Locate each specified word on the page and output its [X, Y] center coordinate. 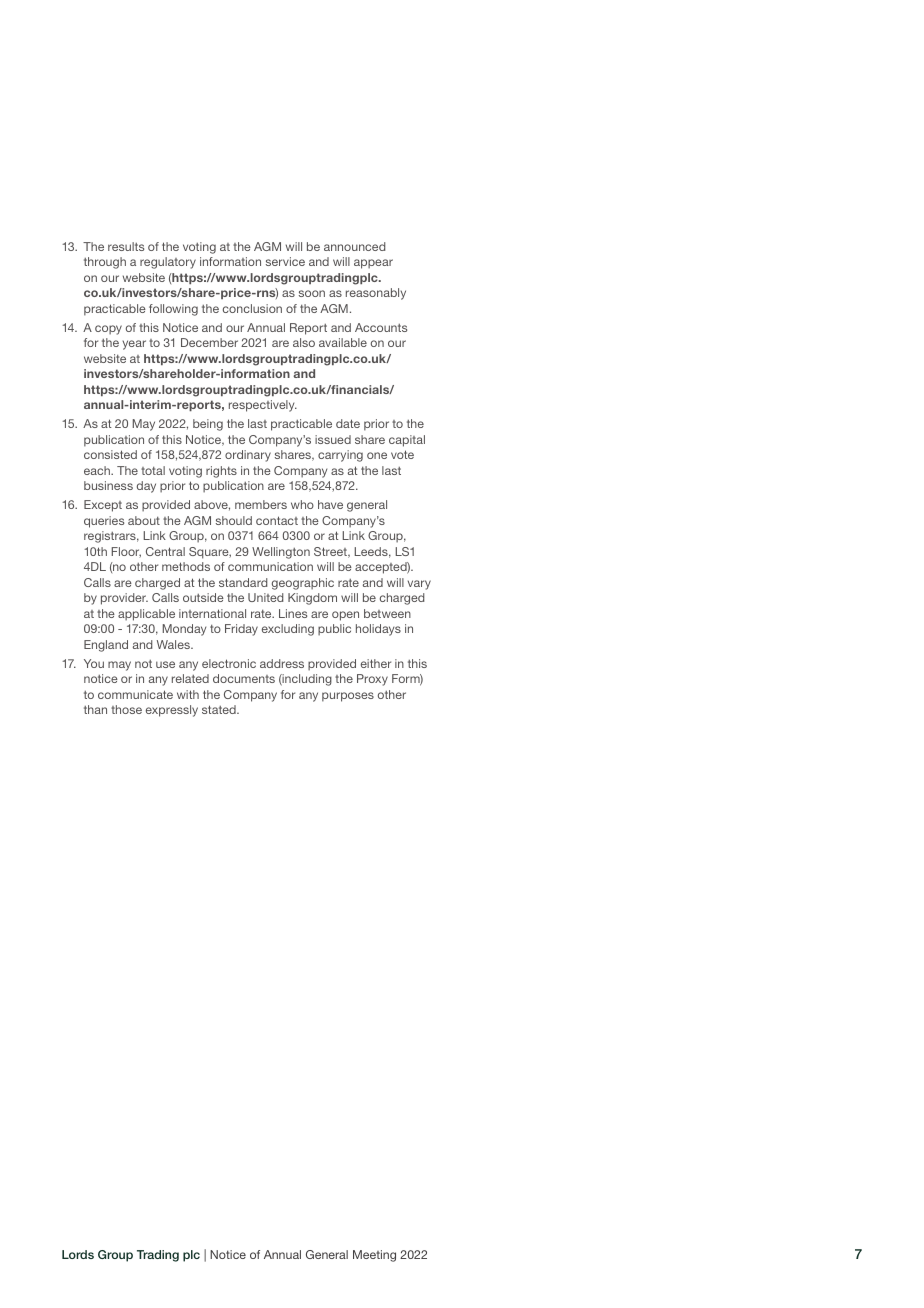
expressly [172, 711]
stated [220, 709]
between [387, 613]
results [126, 246]
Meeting [374, 1256]
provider [124, 599]
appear [373, 264]
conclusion [252, 308]
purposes [348, 697]
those [126, 709]
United [266, 597]
